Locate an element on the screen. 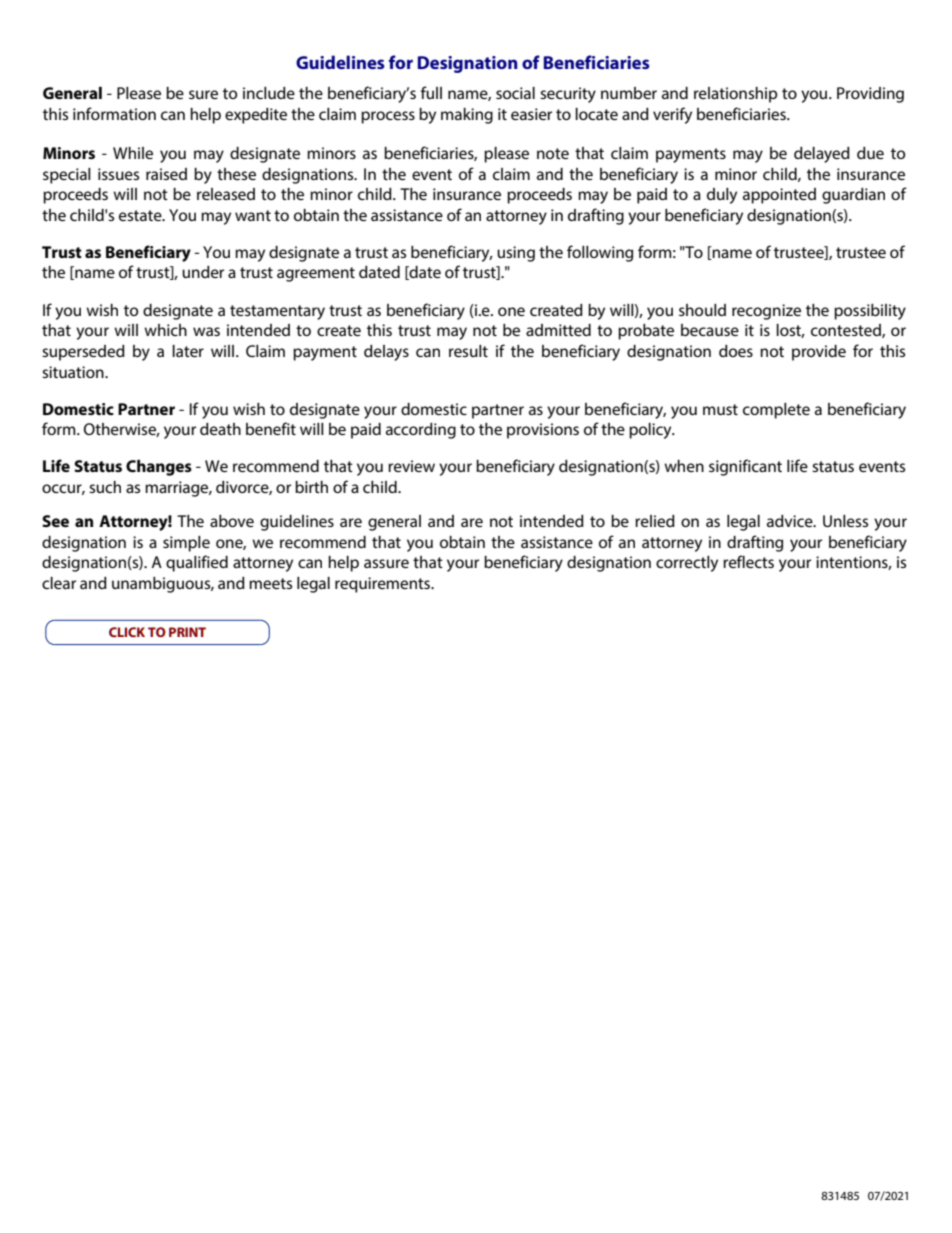 The image size is (952, 1233). qualified is located at coordinates (197, 563).
